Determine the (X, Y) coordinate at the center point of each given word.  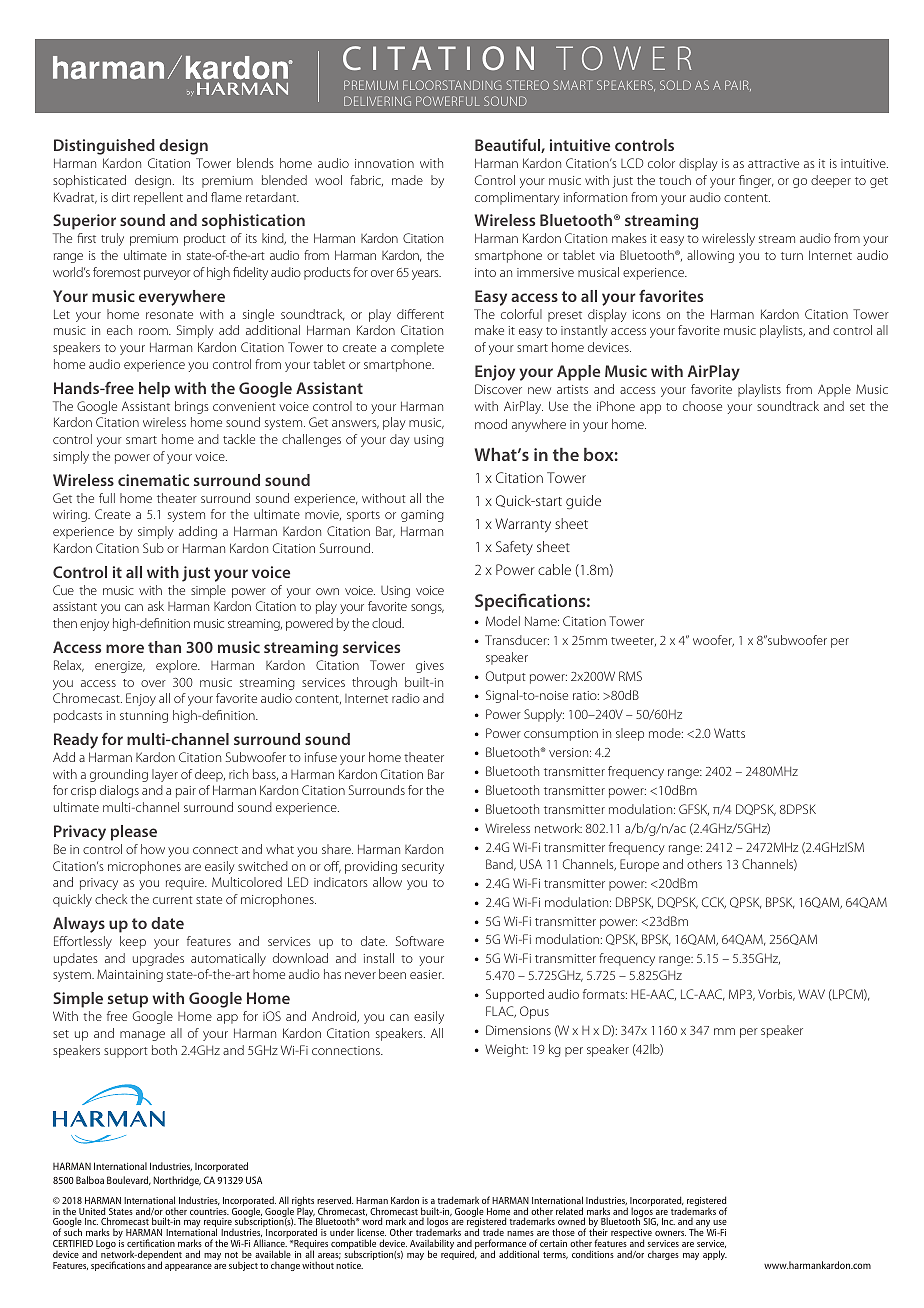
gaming (422, 516)
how (153, 849)
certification (151, 1243)
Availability (432, 1245)
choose (702, 406)
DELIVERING (377, 101)
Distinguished (104, 147)
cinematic (153, 480)
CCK (714, 903)
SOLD (675, 85)
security (423, 868)
